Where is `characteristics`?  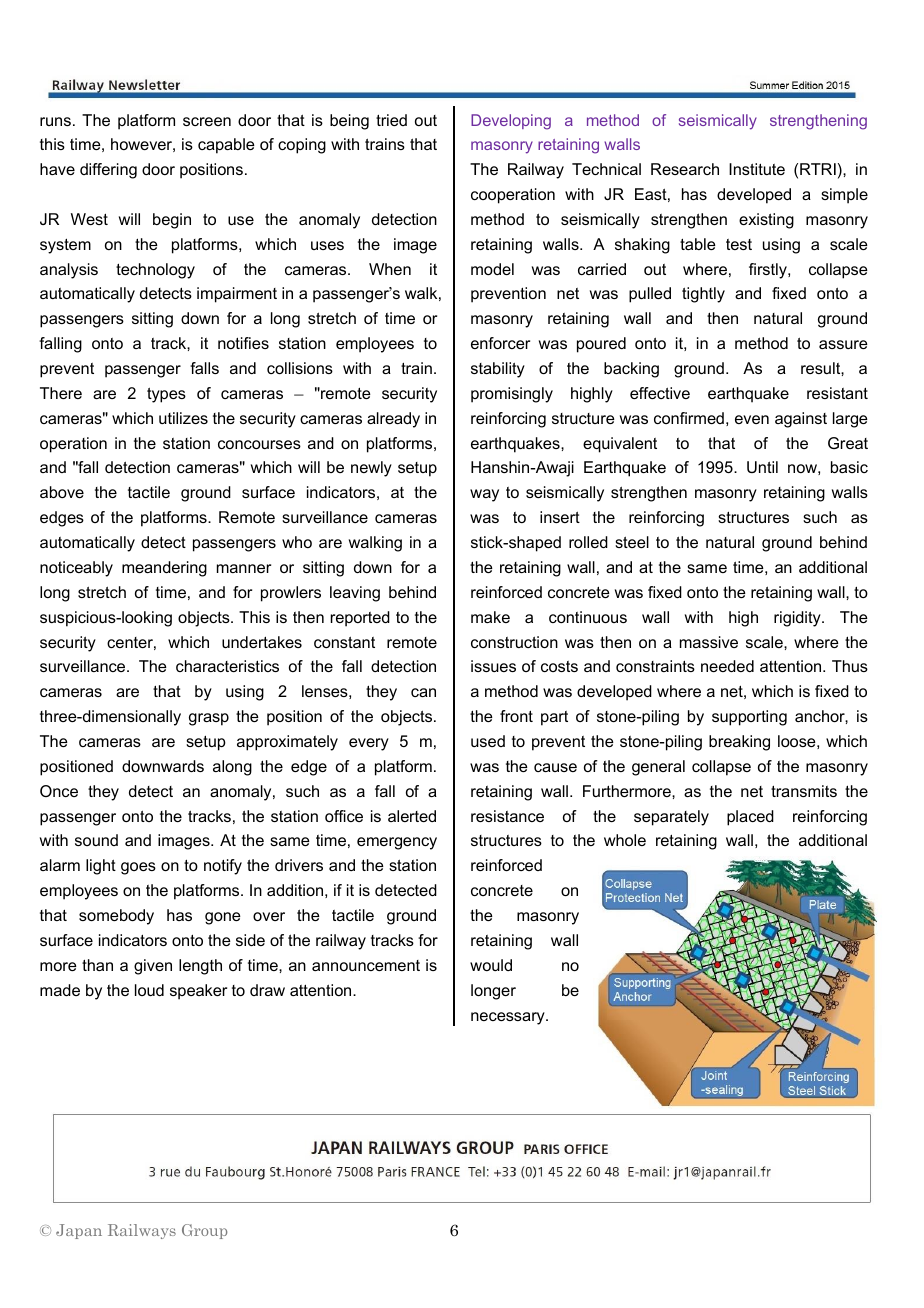 characteristics is located at coordinates (227, 666).
